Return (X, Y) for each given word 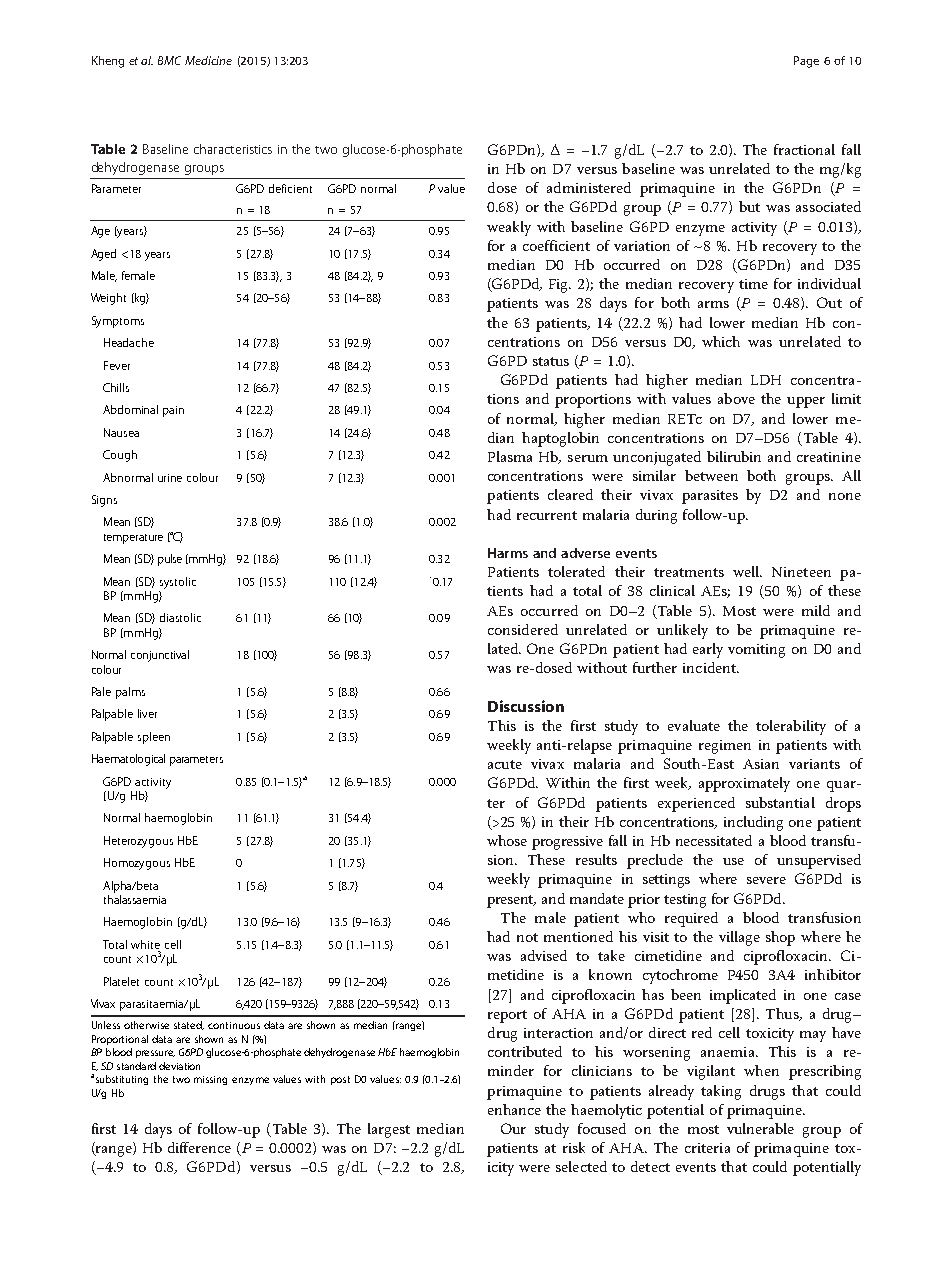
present (511, 901)
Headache (129, 342)
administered (589, 187)
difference (199, 1147)
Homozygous (137, 864)
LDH (766, 380)
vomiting (756, 651)
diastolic (180, 617)
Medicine (208, 60)
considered (523, 629)
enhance (514, 1109)
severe (766, 880)
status (551, 361)
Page (806, 62)
